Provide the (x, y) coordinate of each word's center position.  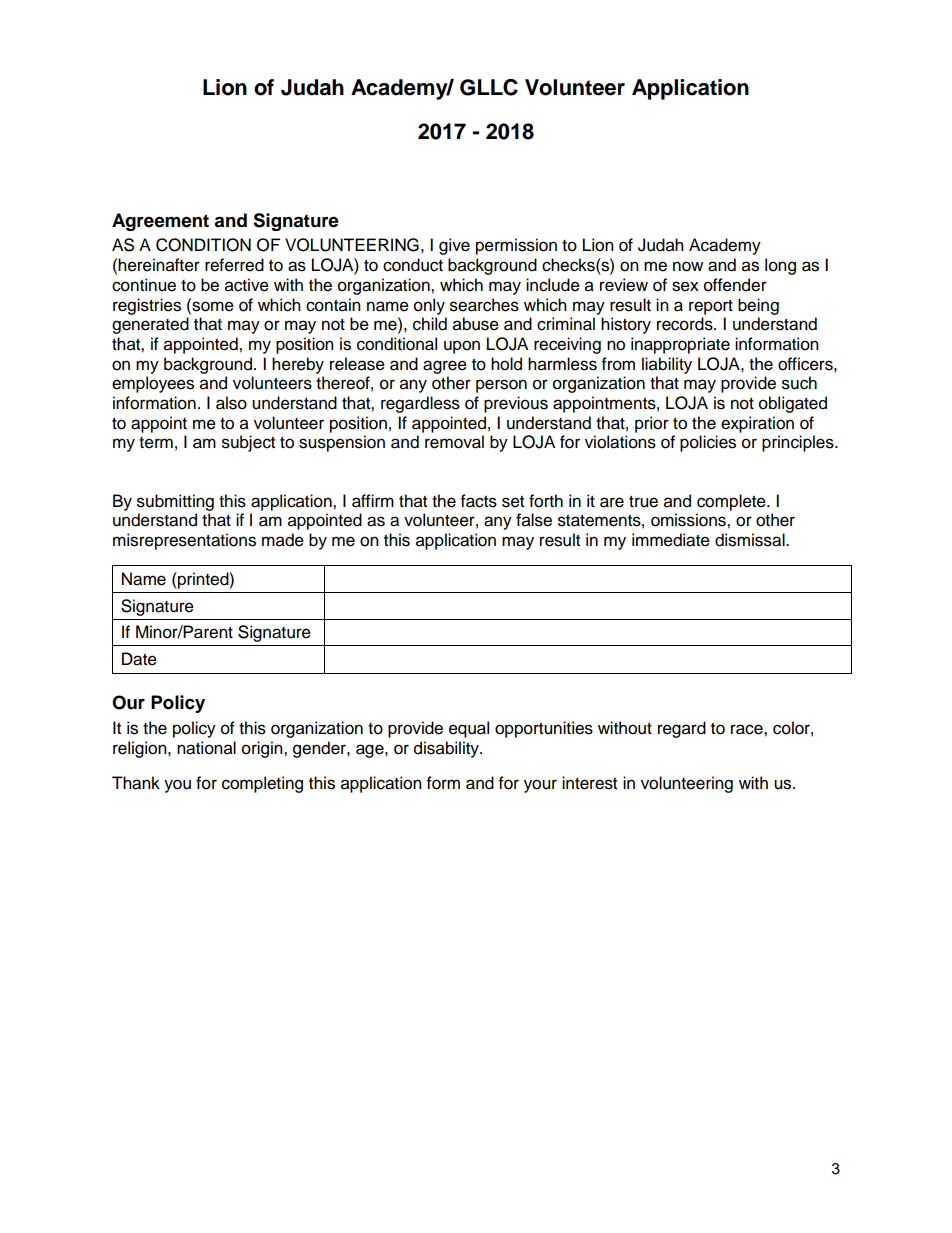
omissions (689, 520)
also (231, 403)
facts (479, 501)
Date (139, 659)
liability (667, 365)
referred (234, 265)
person (501, 386)
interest (589, 783)
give (454, 246)
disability (447, 749)
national (206, 748)
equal (469, 729)
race (748, 729)
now (688, 266)
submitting (175, 502)
